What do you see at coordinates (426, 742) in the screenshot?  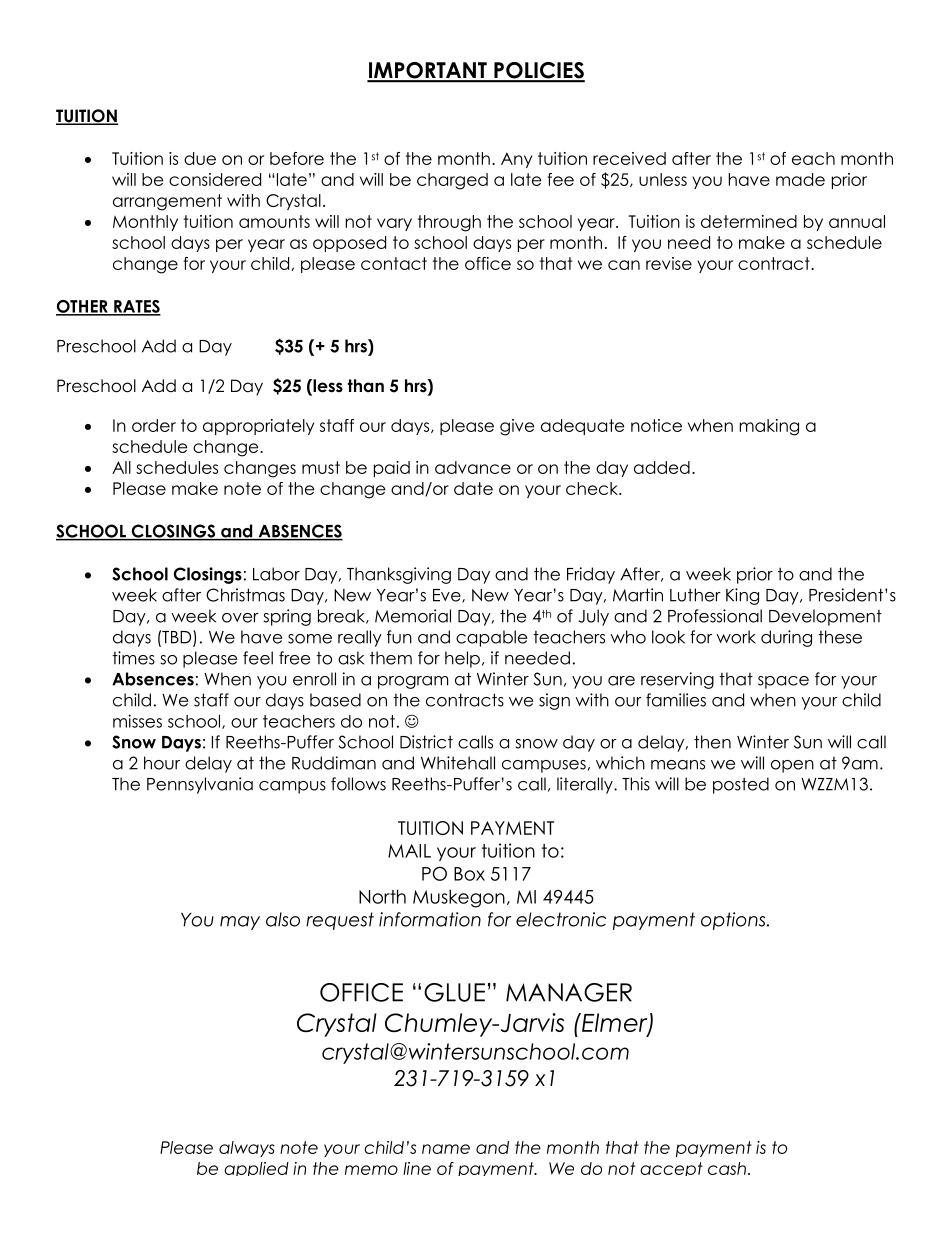 I see `District` at bounding box center [426, 742].
